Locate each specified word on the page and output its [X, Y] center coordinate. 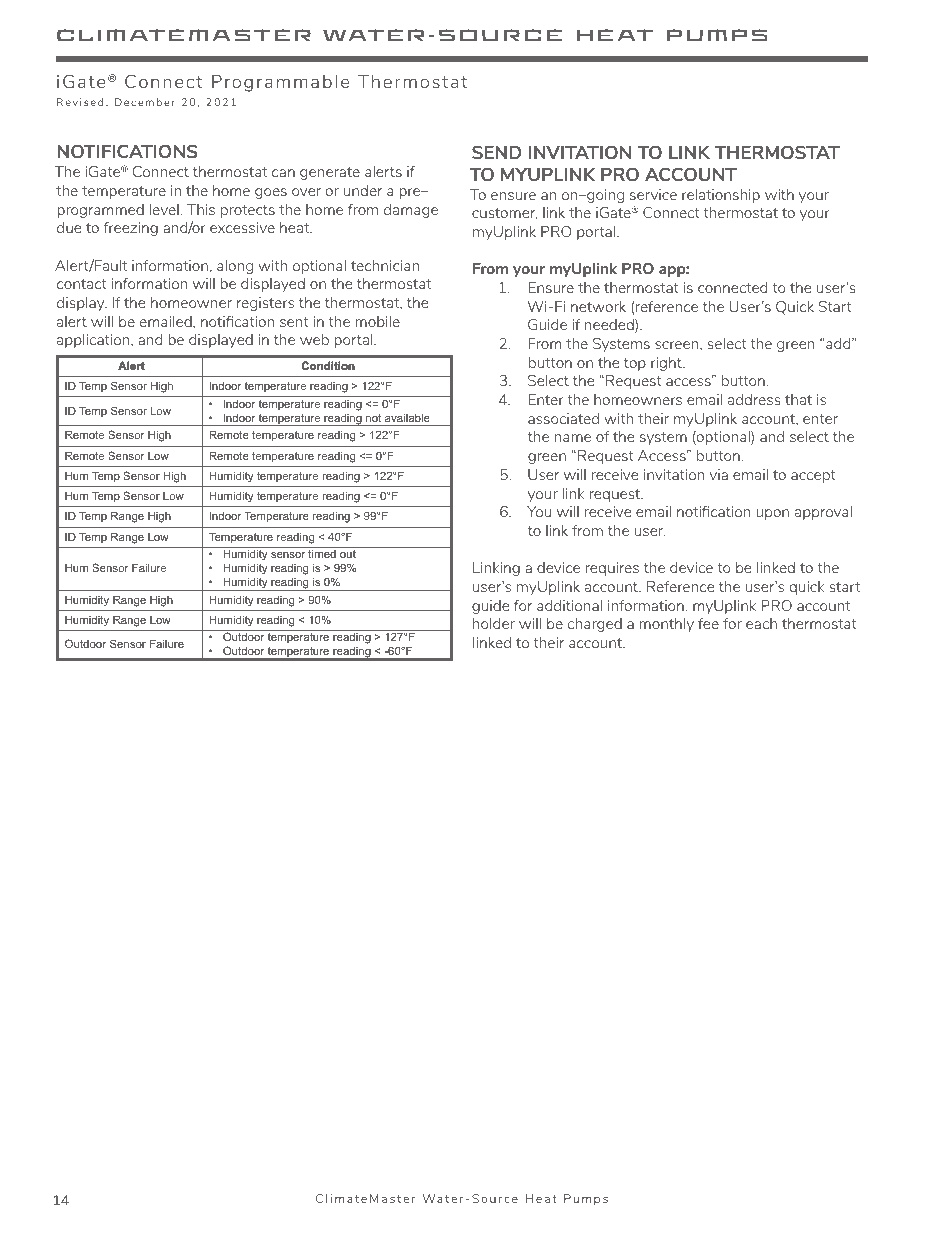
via [719, 474]
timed [322, 554]
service [653, 194]
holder [494, 623]
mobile [377, 321]
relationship [721, 196]
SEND [497, 152]
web [314, 339]
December [145, 102]
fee [708, 623]
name [572, 438]
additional [569, 605]
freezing [131, 229]
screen [678, 345]
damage [411, 211]
